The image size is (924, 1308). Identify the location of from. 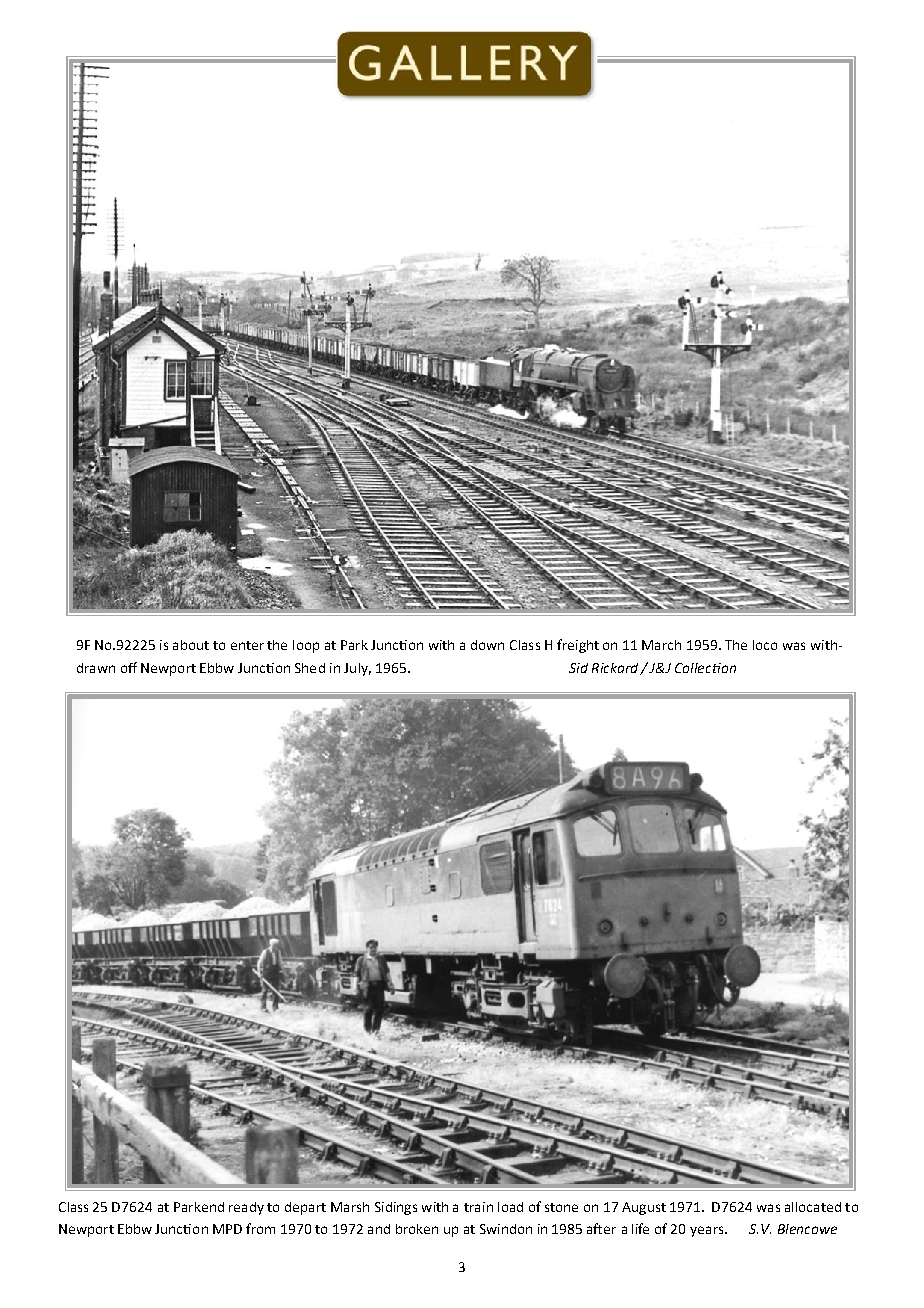
(260, 1228).
